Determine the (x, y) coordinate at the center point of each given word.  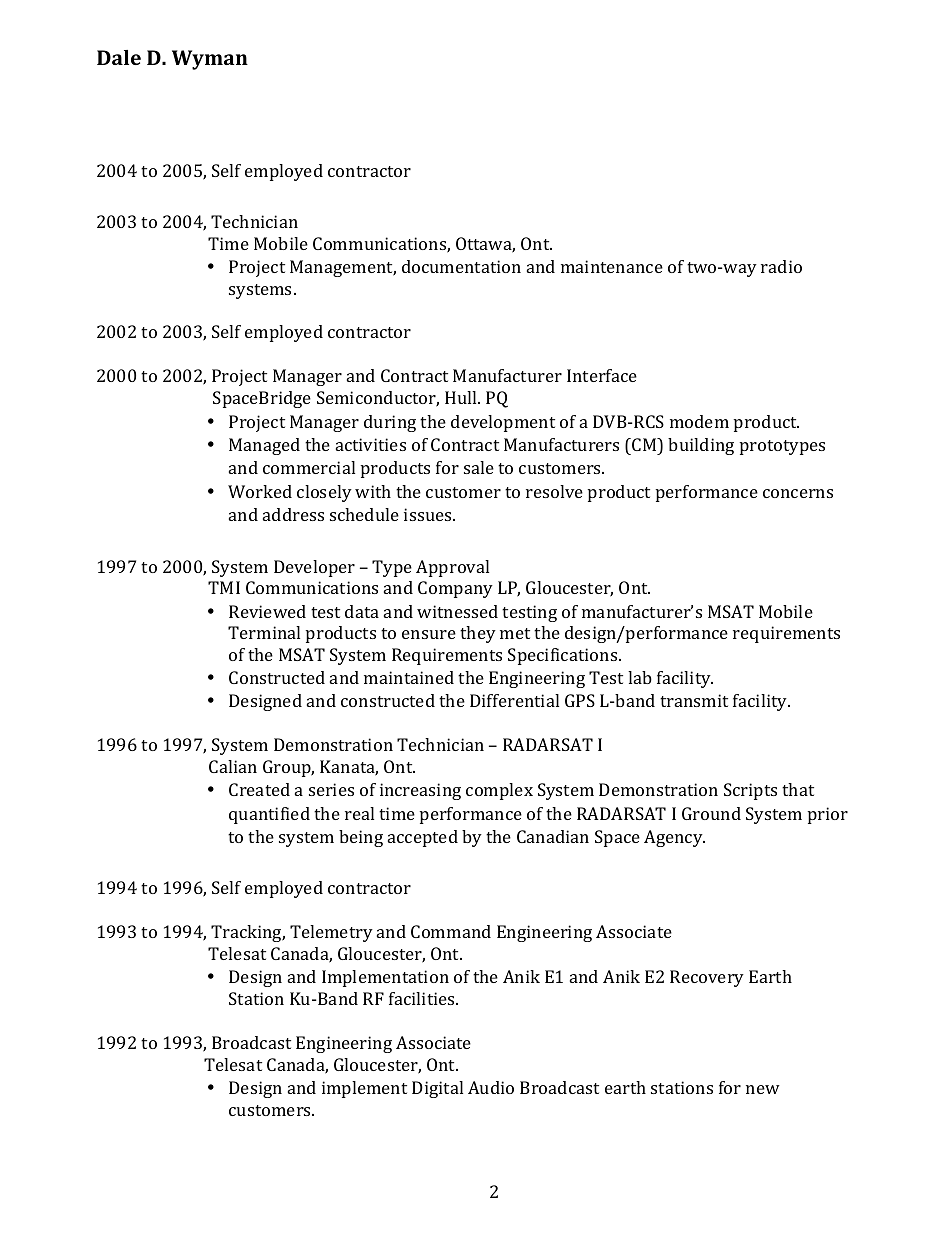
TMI (224, 587)
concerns (798, 493)
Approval (452, 568)
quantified (269, 815)
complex (499, 791)
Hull (462, 397)
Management (343, 268)
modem (699, 421)
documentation (461, 266)
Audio (491, 1087)
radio (781, 266)
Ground (711, 813)
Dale (119, 57)
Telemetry (331, 933)
